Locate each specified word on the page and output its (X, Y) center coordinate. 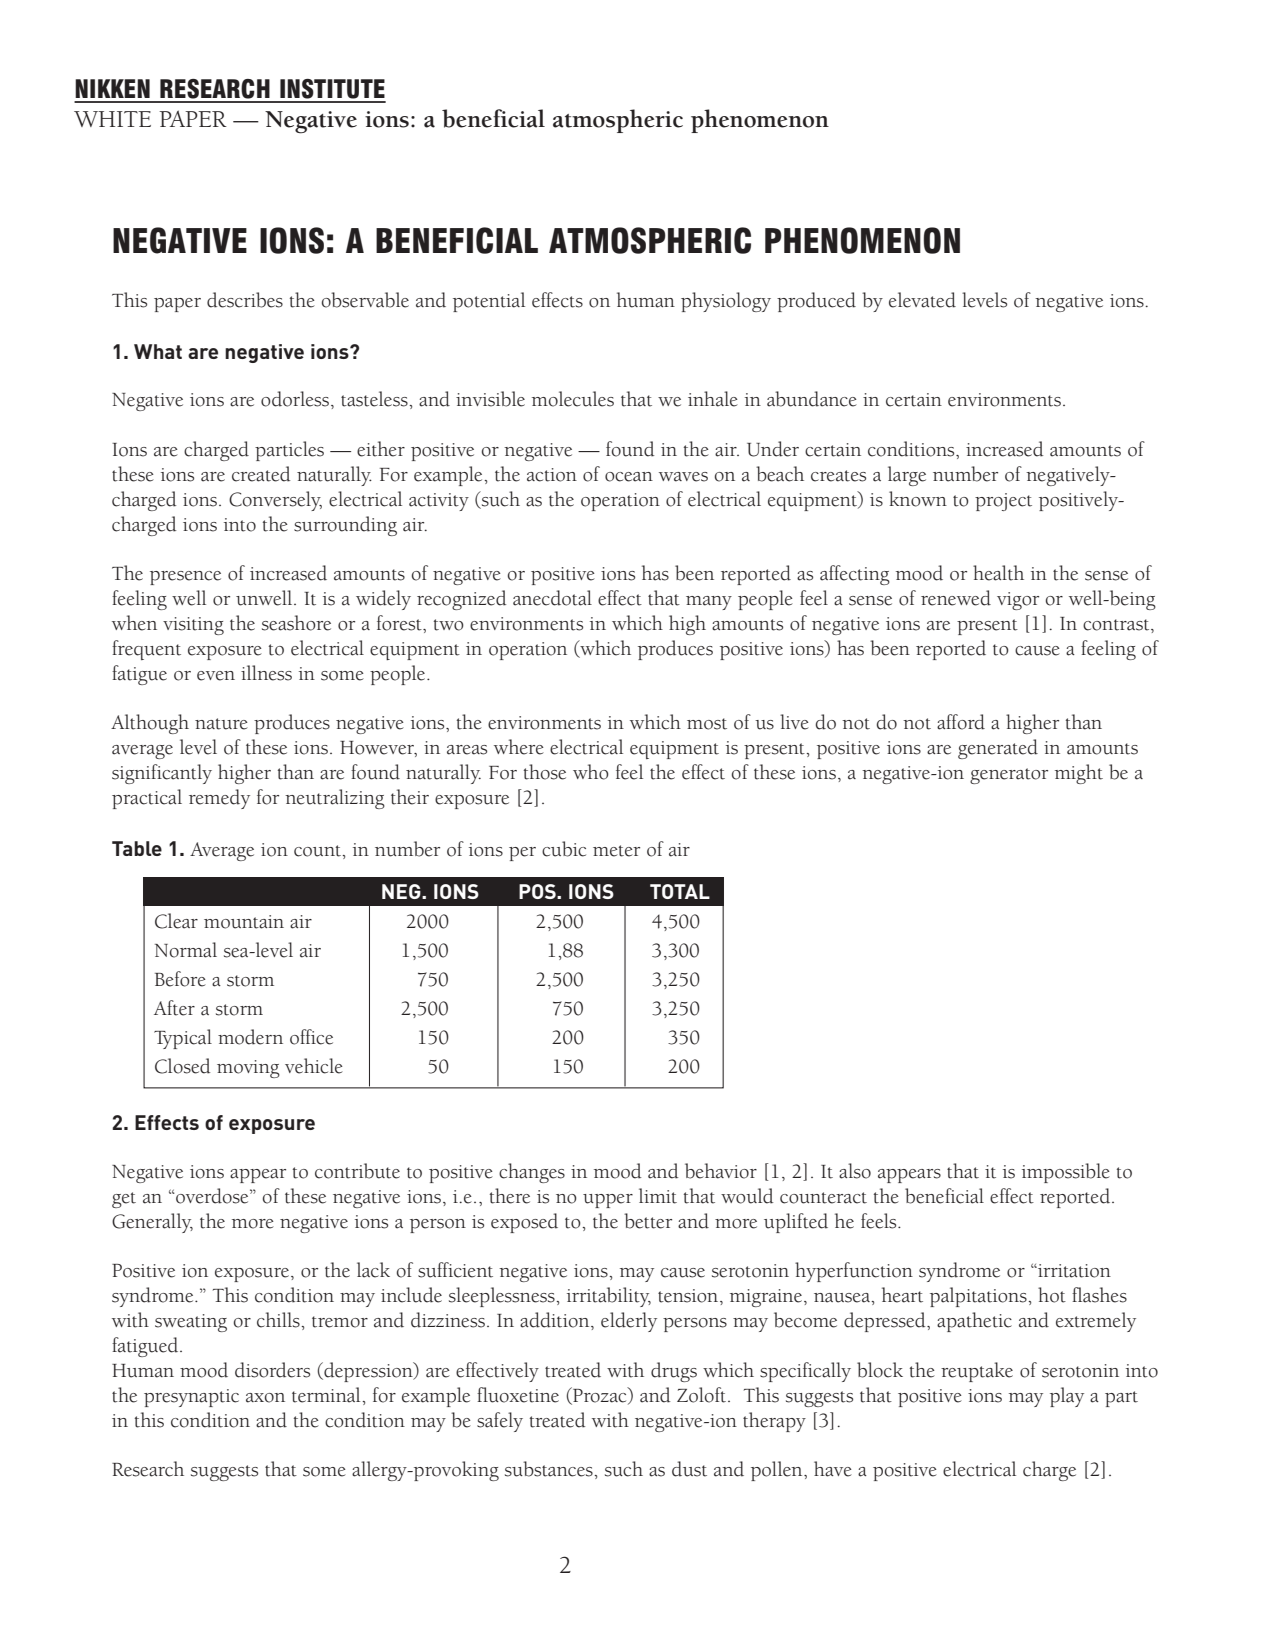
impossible (1066, 1173)
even (216, 676)
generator (1009, 776)
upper (608, 1201)
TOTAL (680, 891)
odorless (296, 399)
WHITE (112, 119)
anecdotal (552, 598)
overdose (212, 1196)
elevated (922, 300)
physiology (726, 302)
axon (265, 1398)
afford (961, 722)
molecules (573, 399)
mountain (244, 922)
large (907, 476)
